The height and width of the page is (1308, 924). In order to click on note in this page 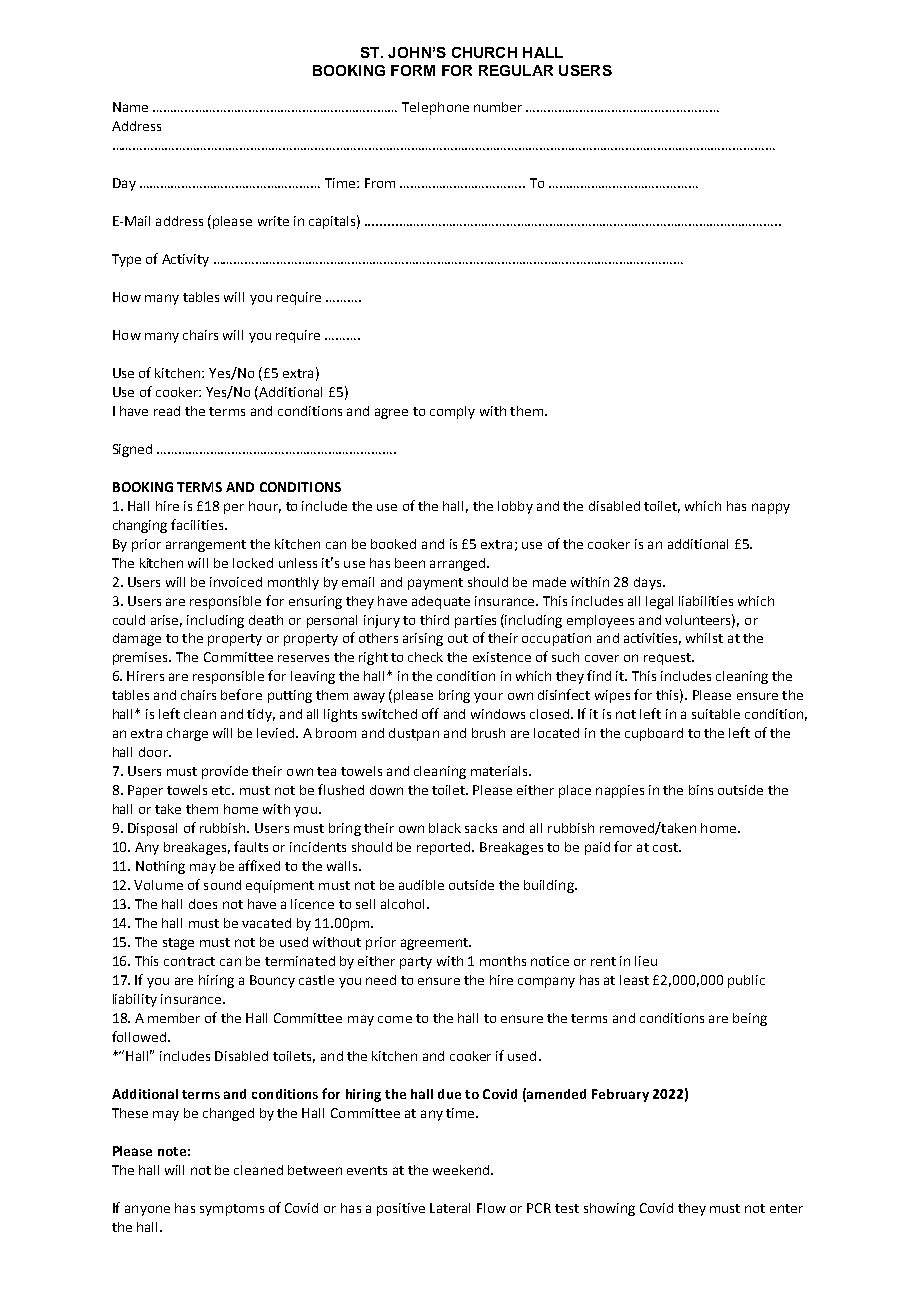, I will do `click(172, 1151)`.
